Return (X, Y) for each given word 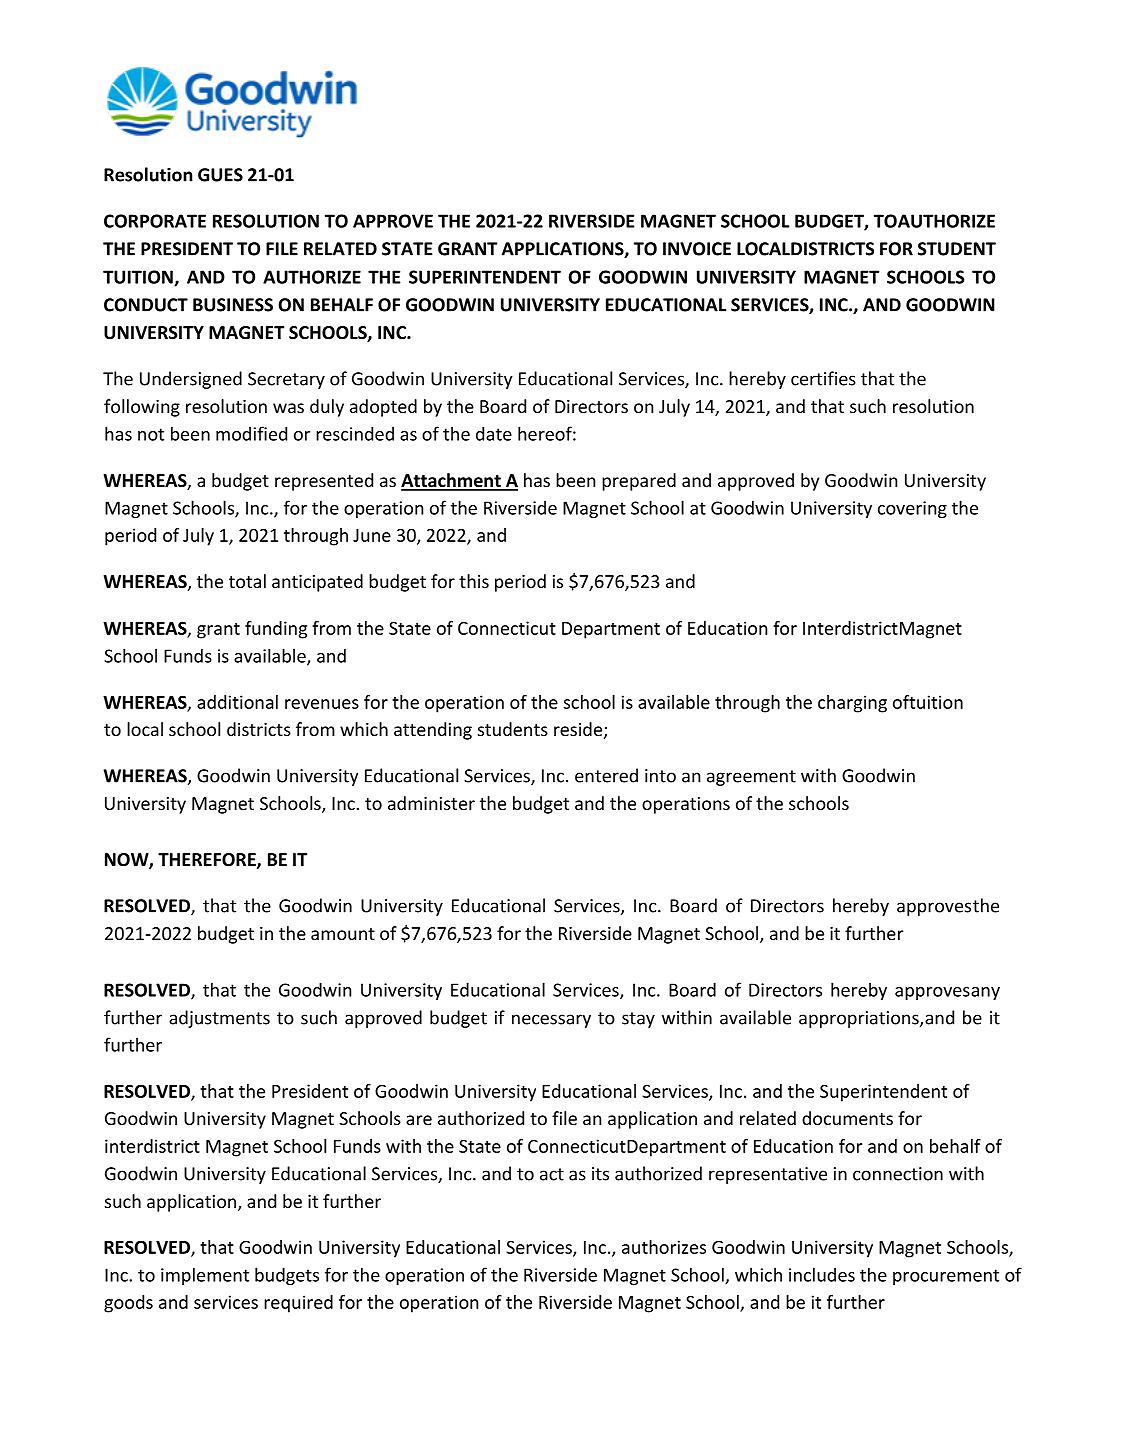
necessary (551, 1021)
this (474, 581)
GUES (220, 175)
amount (343, 934)
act (552, 1174)
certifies (823, 378)
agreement (751, 778)
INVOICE (697, 249)
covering (912, 509)
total (247, 581)
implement (205, 1276)
